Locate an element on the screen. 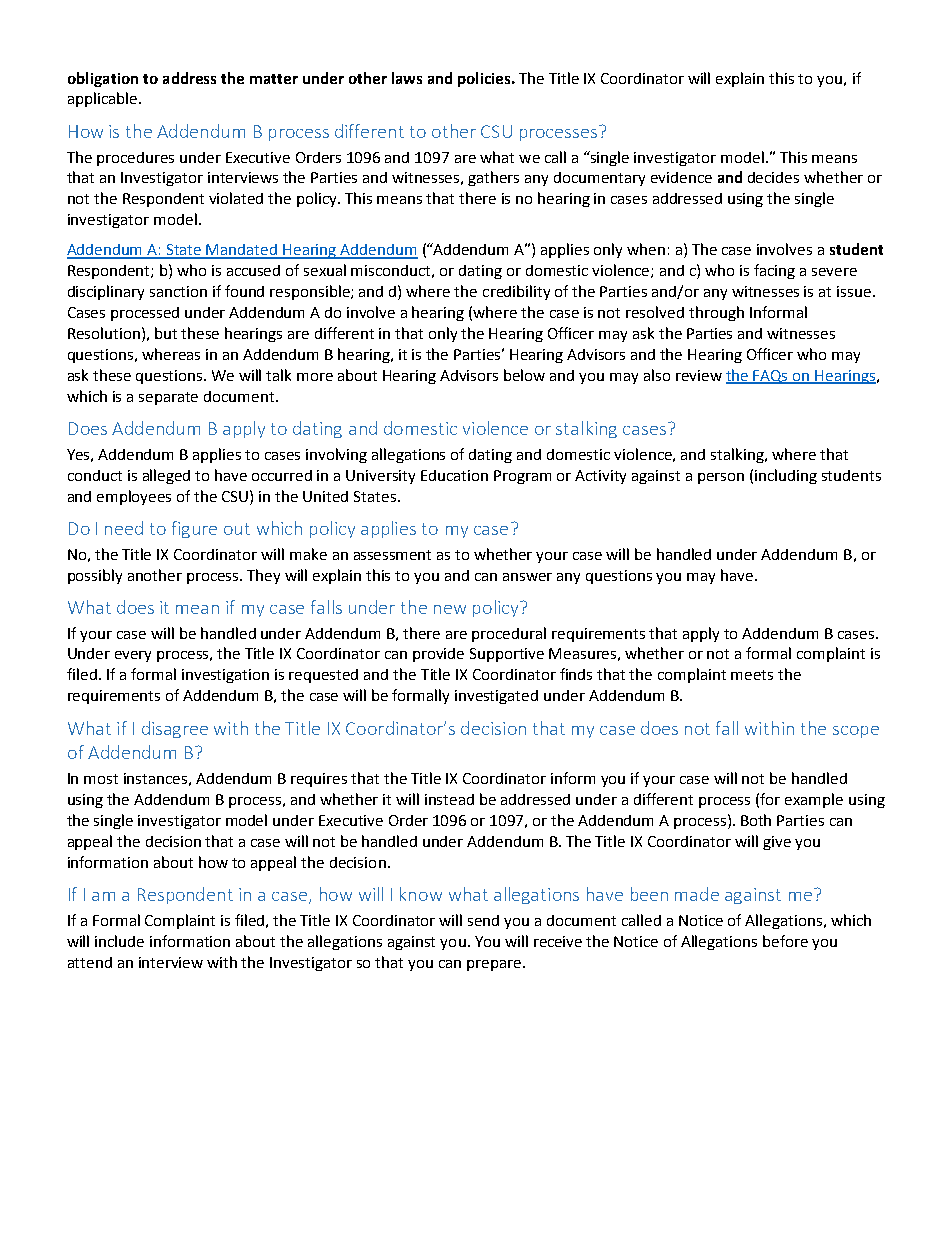 The image size is (952, 1233). decides is located at coordinates (773, 177).
